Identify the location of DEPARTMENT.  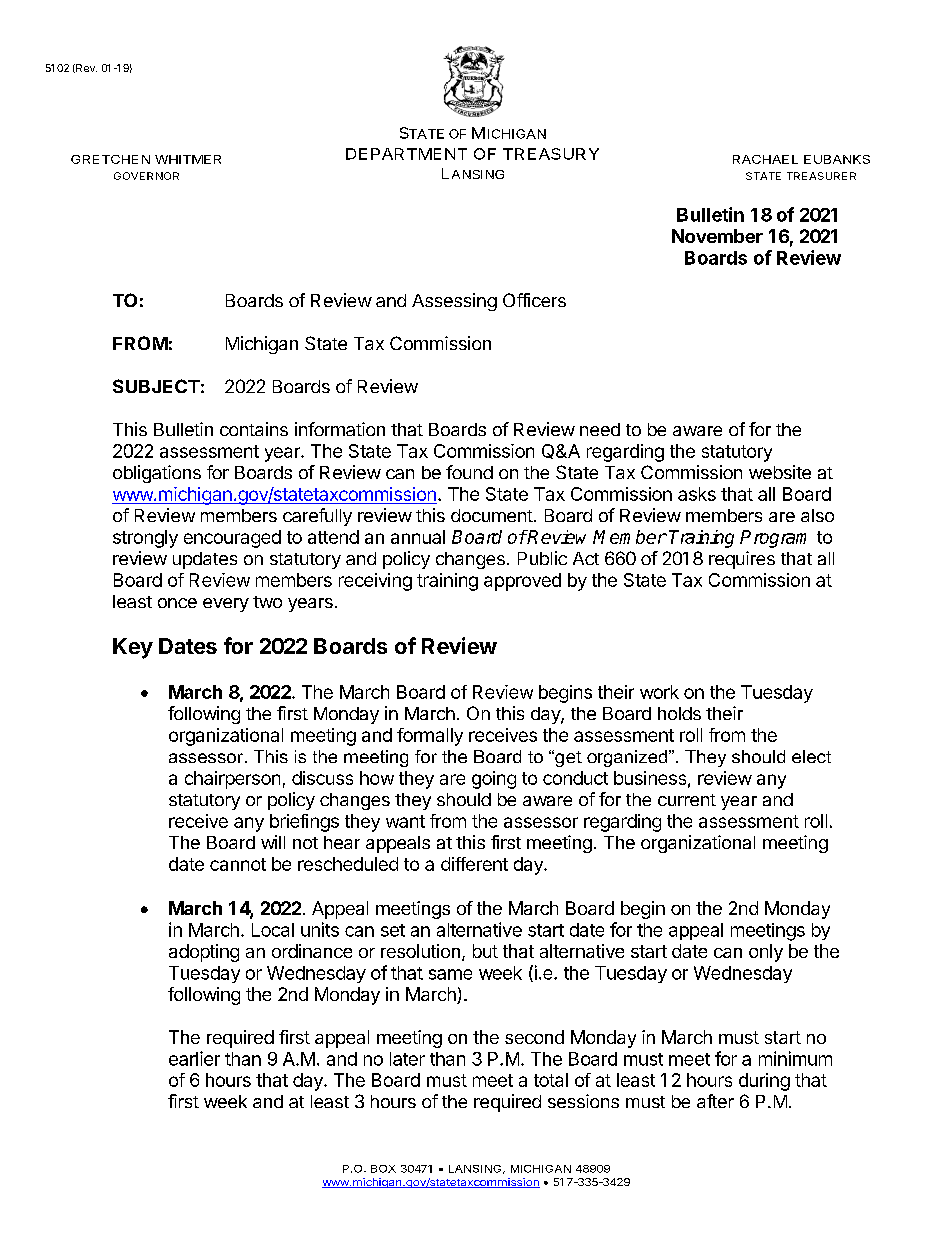
(406, 154).
